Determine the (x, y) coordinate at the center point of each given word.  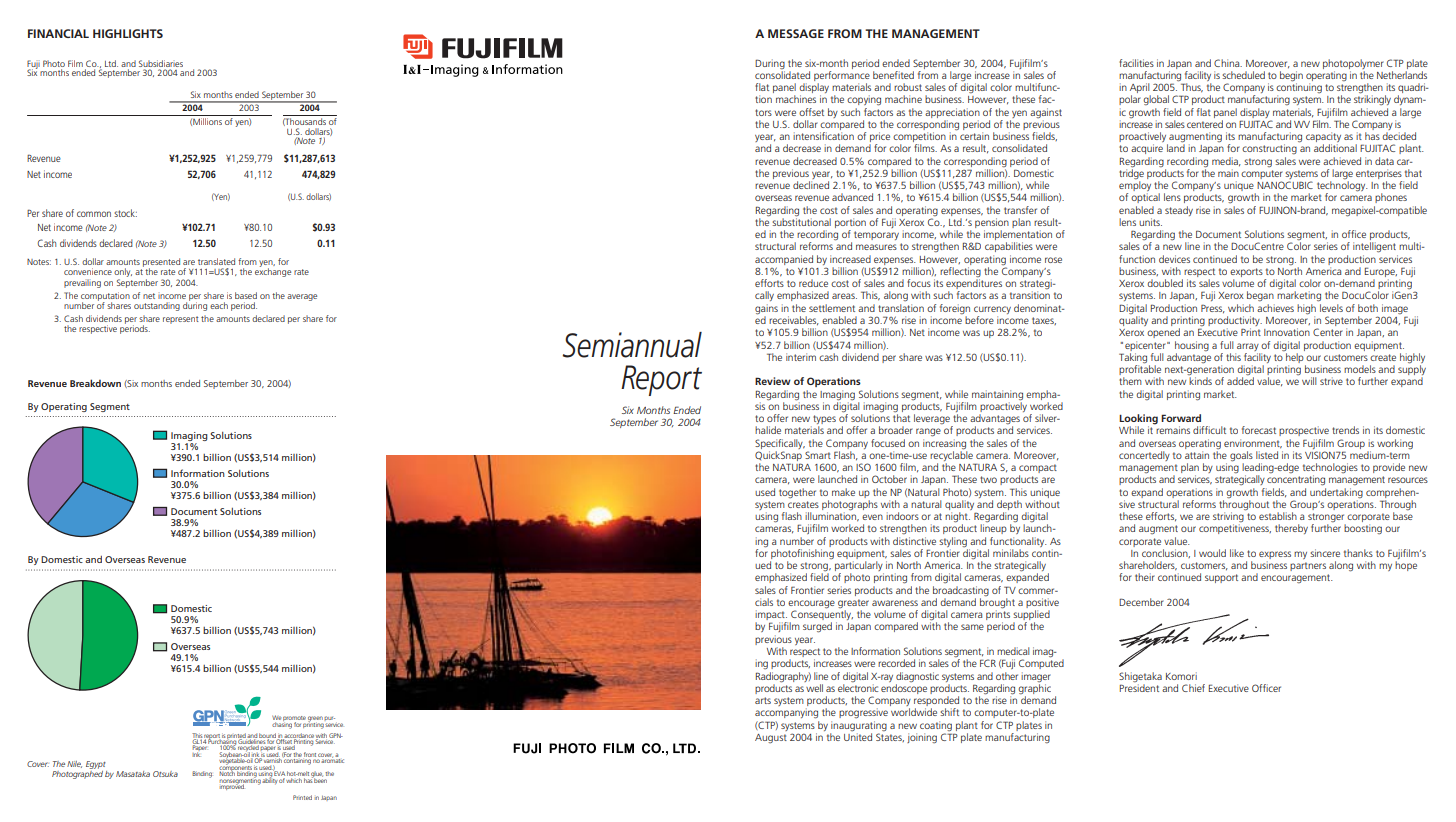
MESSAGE (796, 33)
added (1240, 381)
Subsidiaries (161, 63)
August (771, 738)
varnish (272, 759)
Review (773, 381)
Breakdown (95, 383)
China (1228, 63)
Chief (1193, 688)
